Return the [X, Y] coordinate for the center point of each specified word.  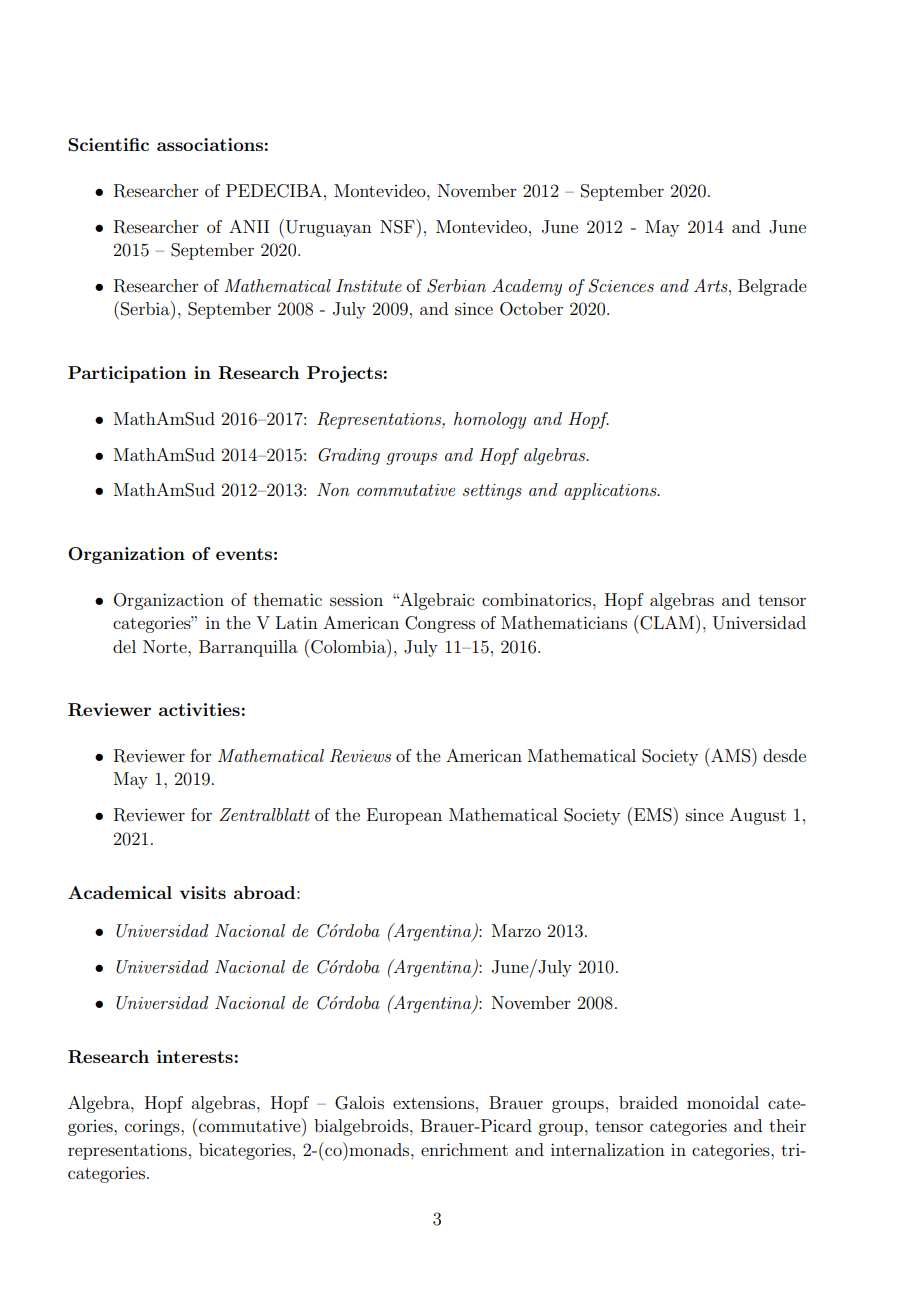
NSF [398, 226]
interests [195, 1056]
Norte [166, 646]
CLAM [666, 622]
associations [210, 144]
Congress [440, 624]
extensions [433, 1102]
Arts [712, 285]
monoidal [723, 1102]
